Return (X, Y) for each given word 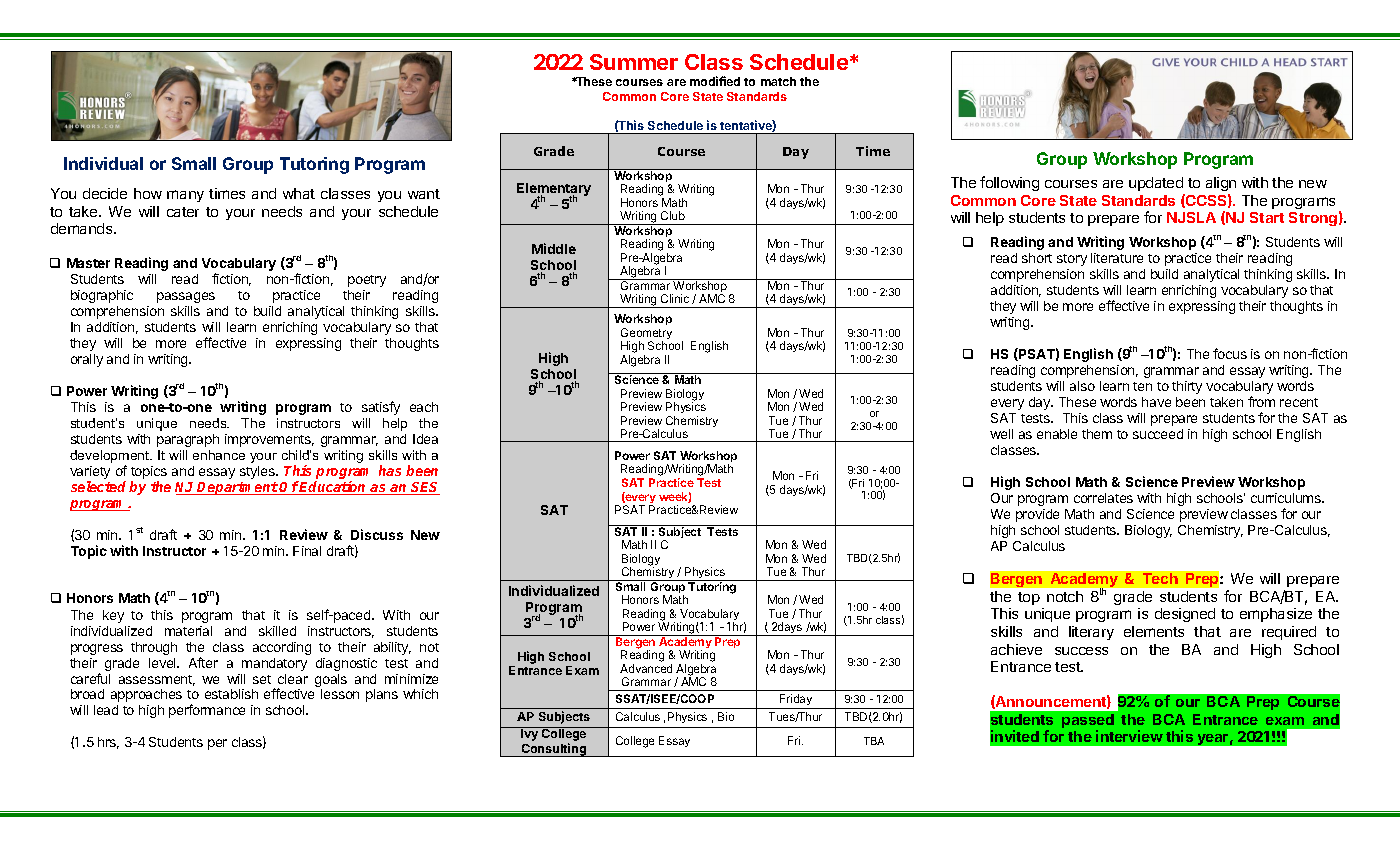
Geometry (646, 335)
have (1156, 402)
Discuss (377, 534)
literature (1117, 258)
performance (207, 711)
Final (307, 551)
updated (1156, 184)
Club (673, 215)
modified (715, 81)
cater (183, 212)
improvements (269, 440)
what (299, 193)
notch (1065, 596)
